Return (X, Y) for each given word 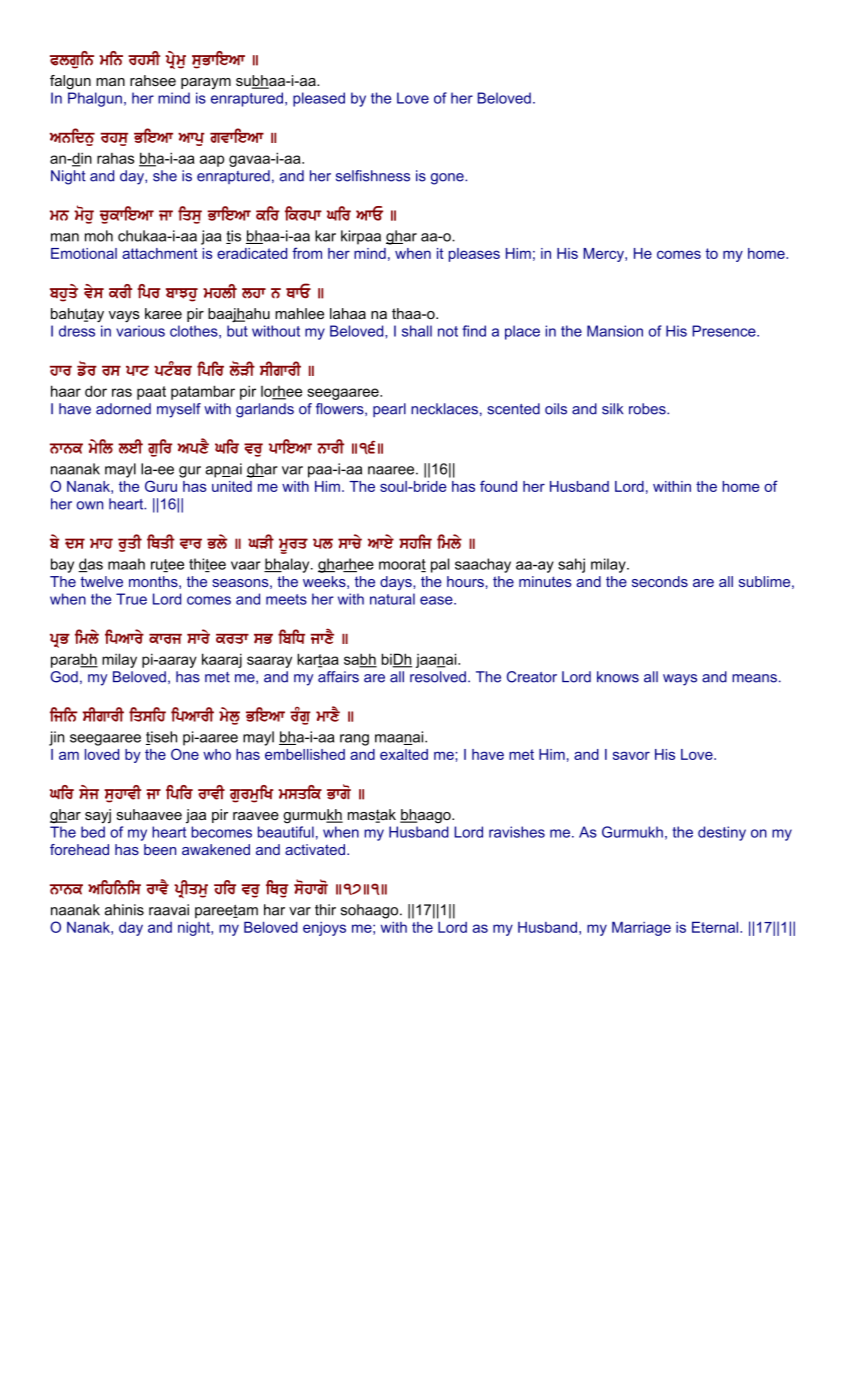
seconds (660, 581)
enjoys (324, 929)
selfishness (373, 176)
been (160, 849)
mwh (101, 543)
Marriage (641, 928)
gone (448, 179)
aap (212, 161)
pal (440, 565)
